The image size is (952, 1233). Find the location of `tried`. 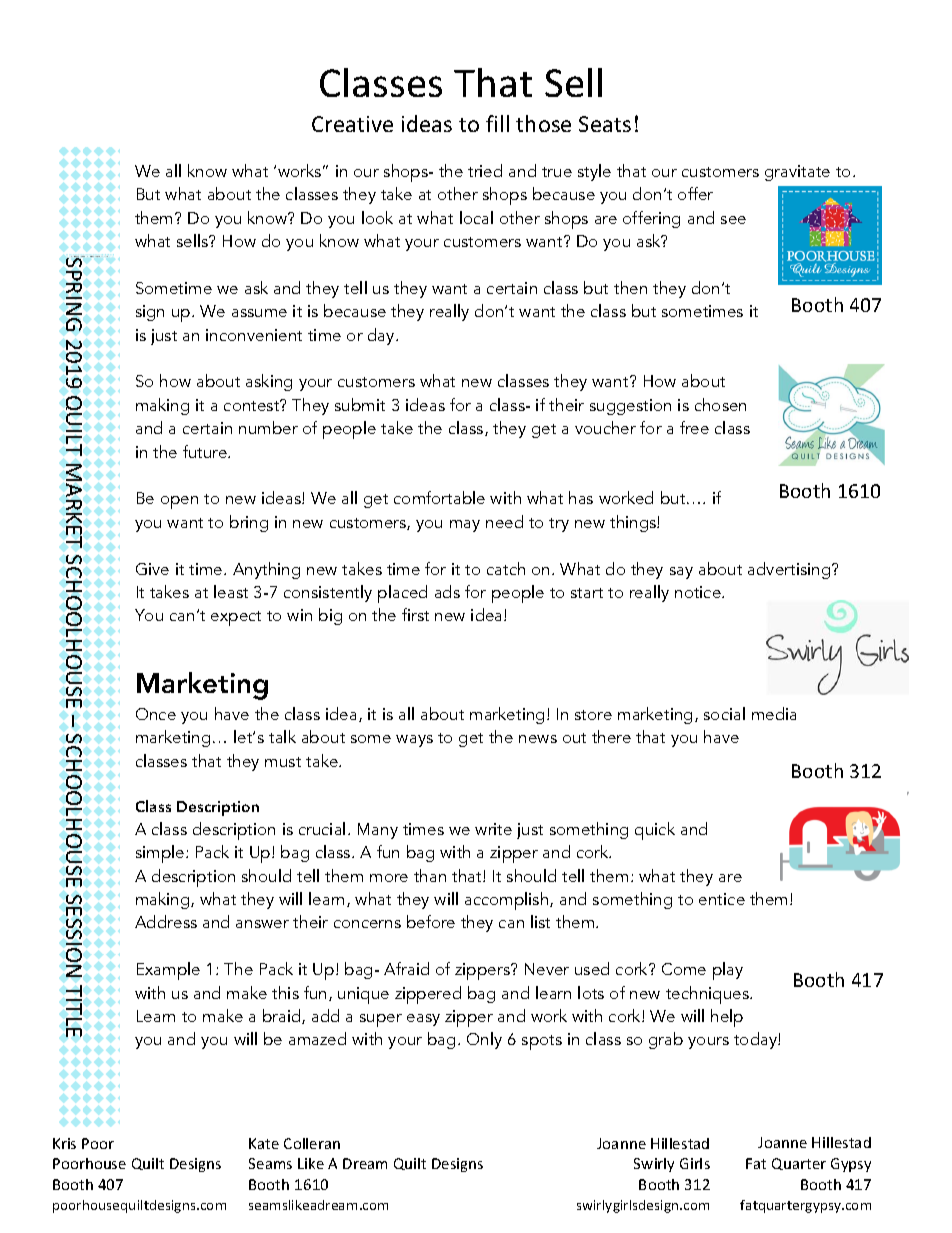

tried is located at coordinates (485, 170).
